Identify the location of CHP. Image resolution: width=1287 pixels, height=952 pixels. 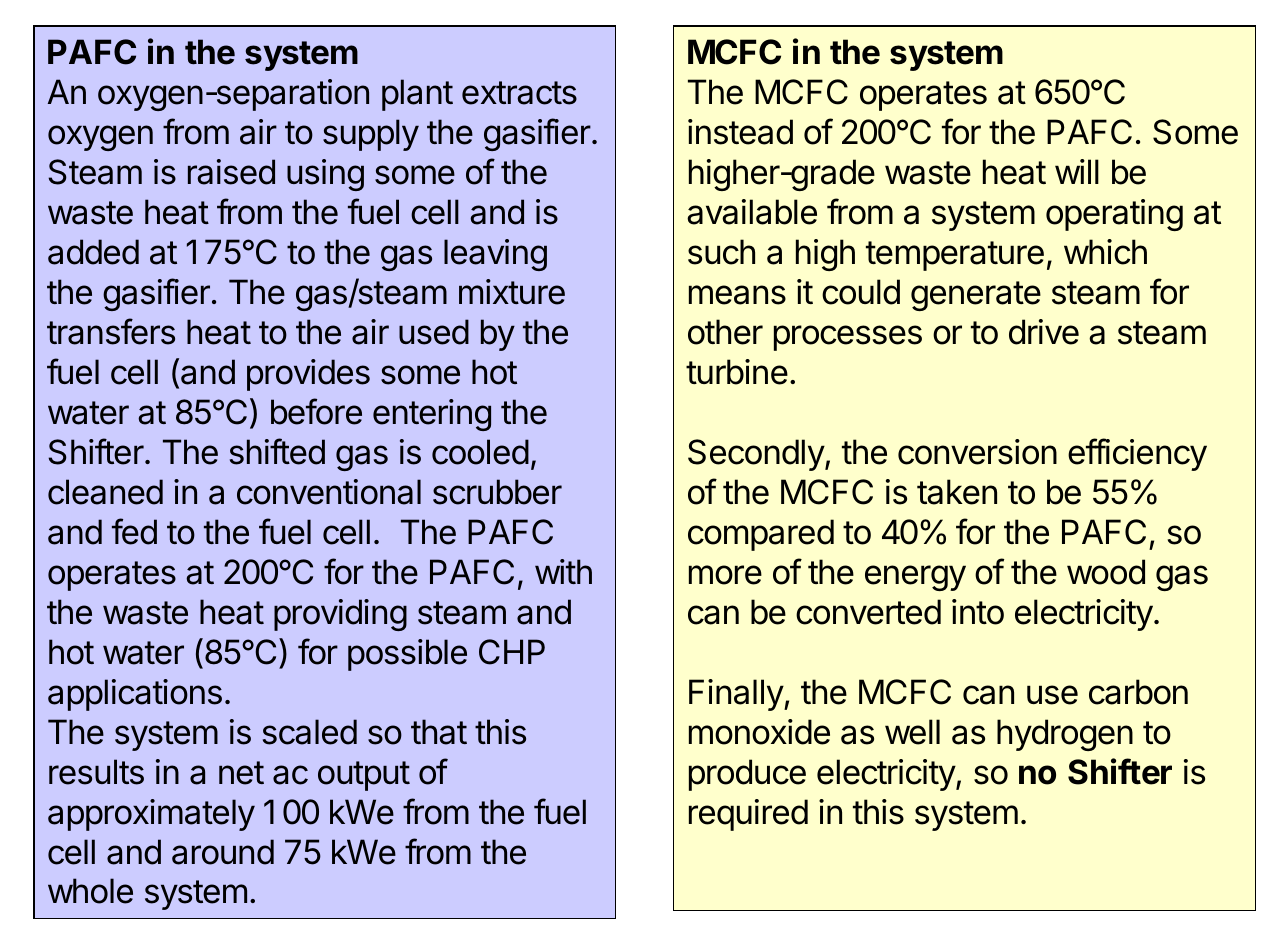
(512, 652).
